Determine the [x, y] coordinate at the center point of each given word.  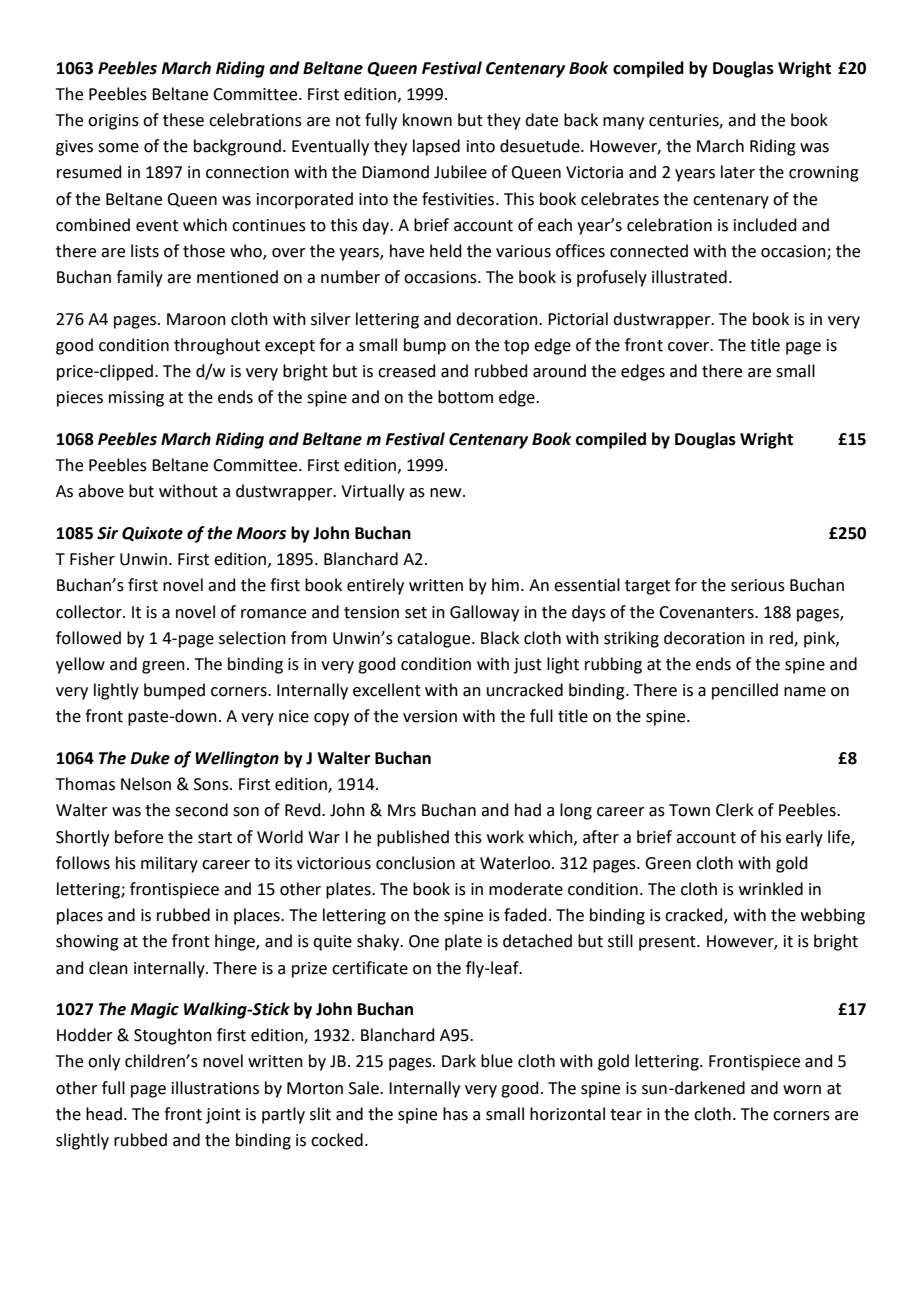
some [118, 148]
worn [802, 1090]
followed [88, 638]
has [455, 1114]
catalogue [435, 639]
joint [223, 1116]
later [738, 172]
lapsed [436, 147]
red [782, 638]
